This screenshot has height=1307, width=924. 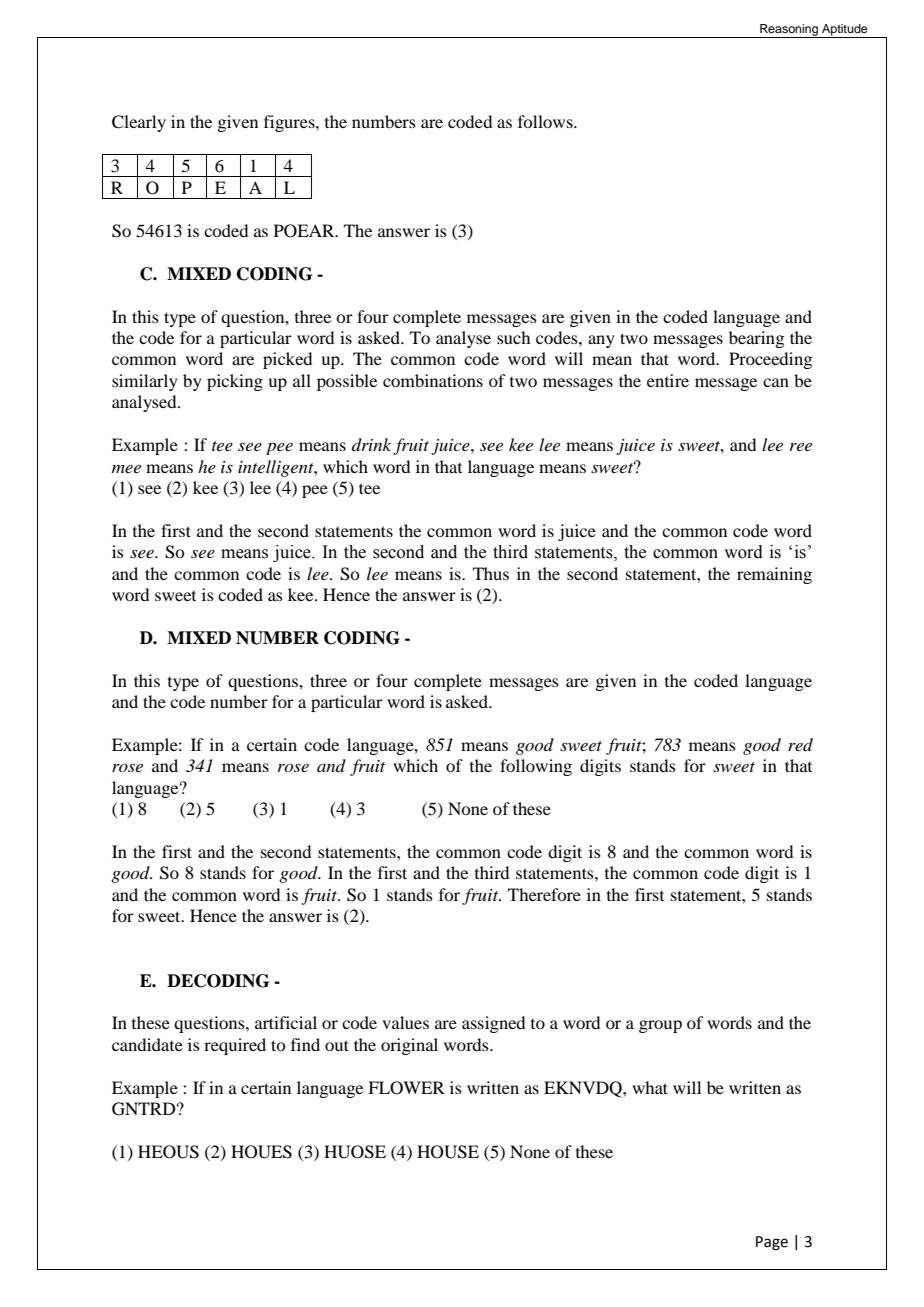 I want to click on Clearly, so click(x=139, y=123).
